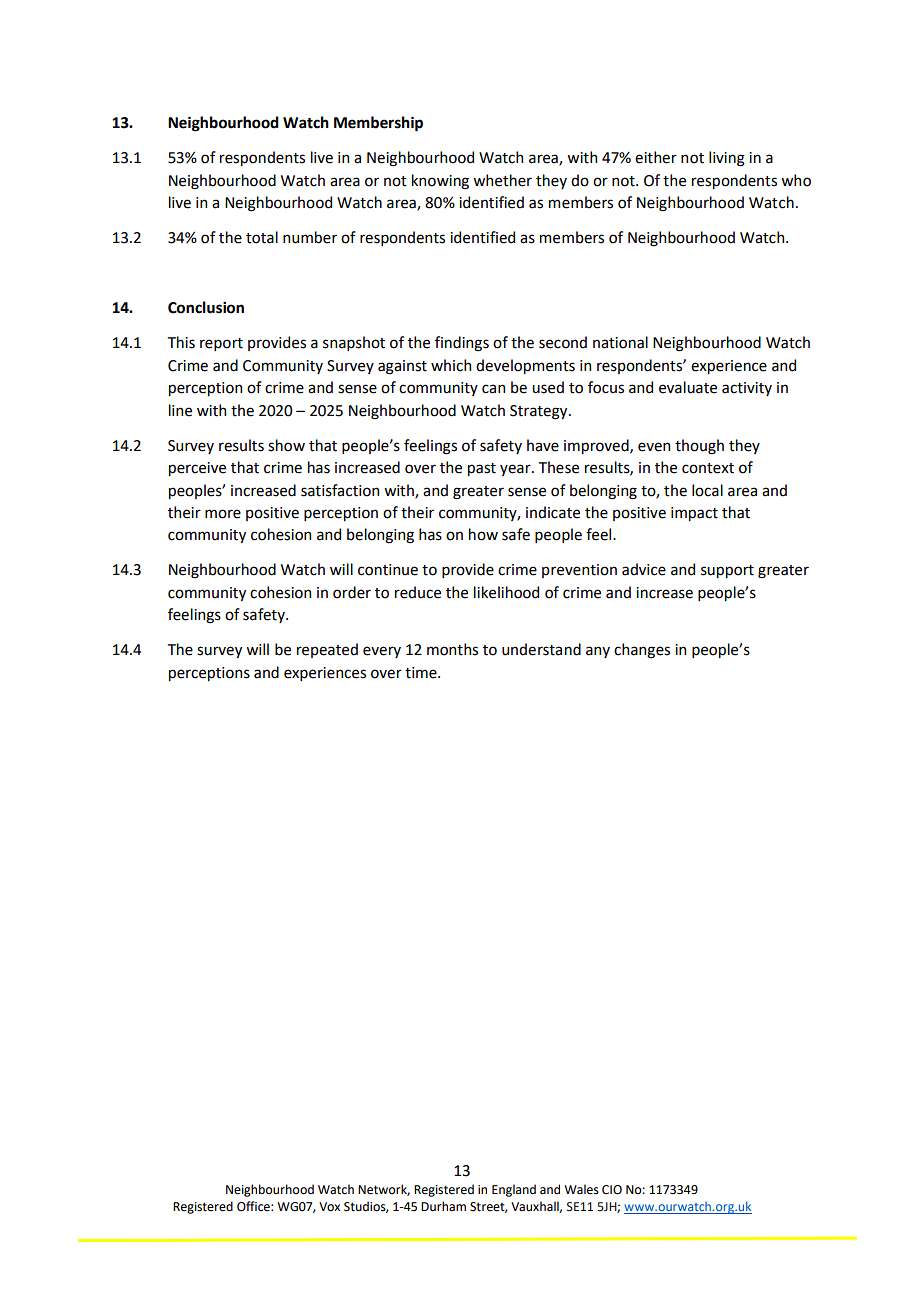 This screenshot has height=1308, width=924. What do you see at coordinates (642, 651) in the screenshot?
I see `changes` at bounding box center [642, 651].
